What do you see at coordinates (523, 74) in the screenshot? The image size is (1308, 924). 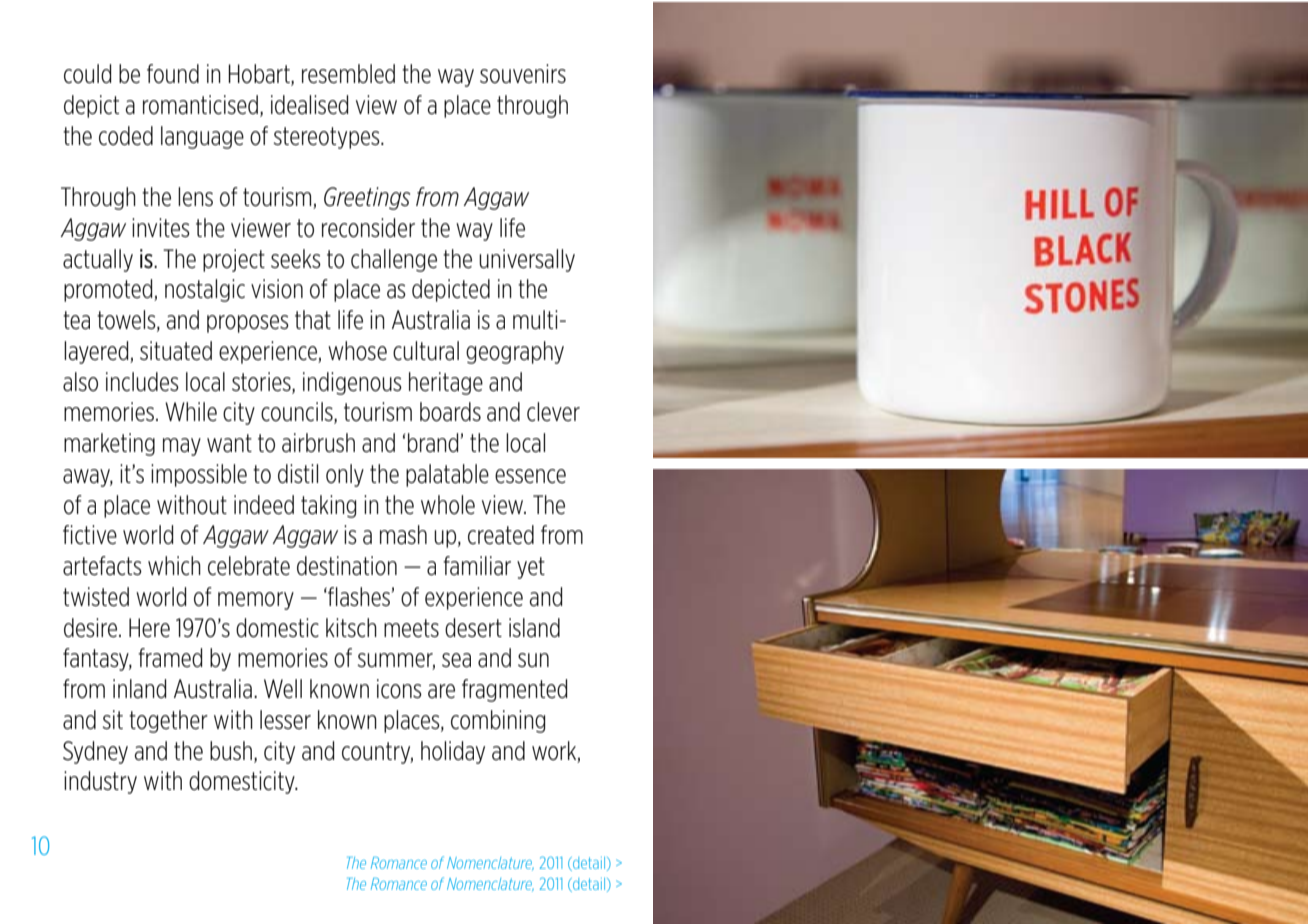 I see `souvenirs` at bounding box center [523, 74].
